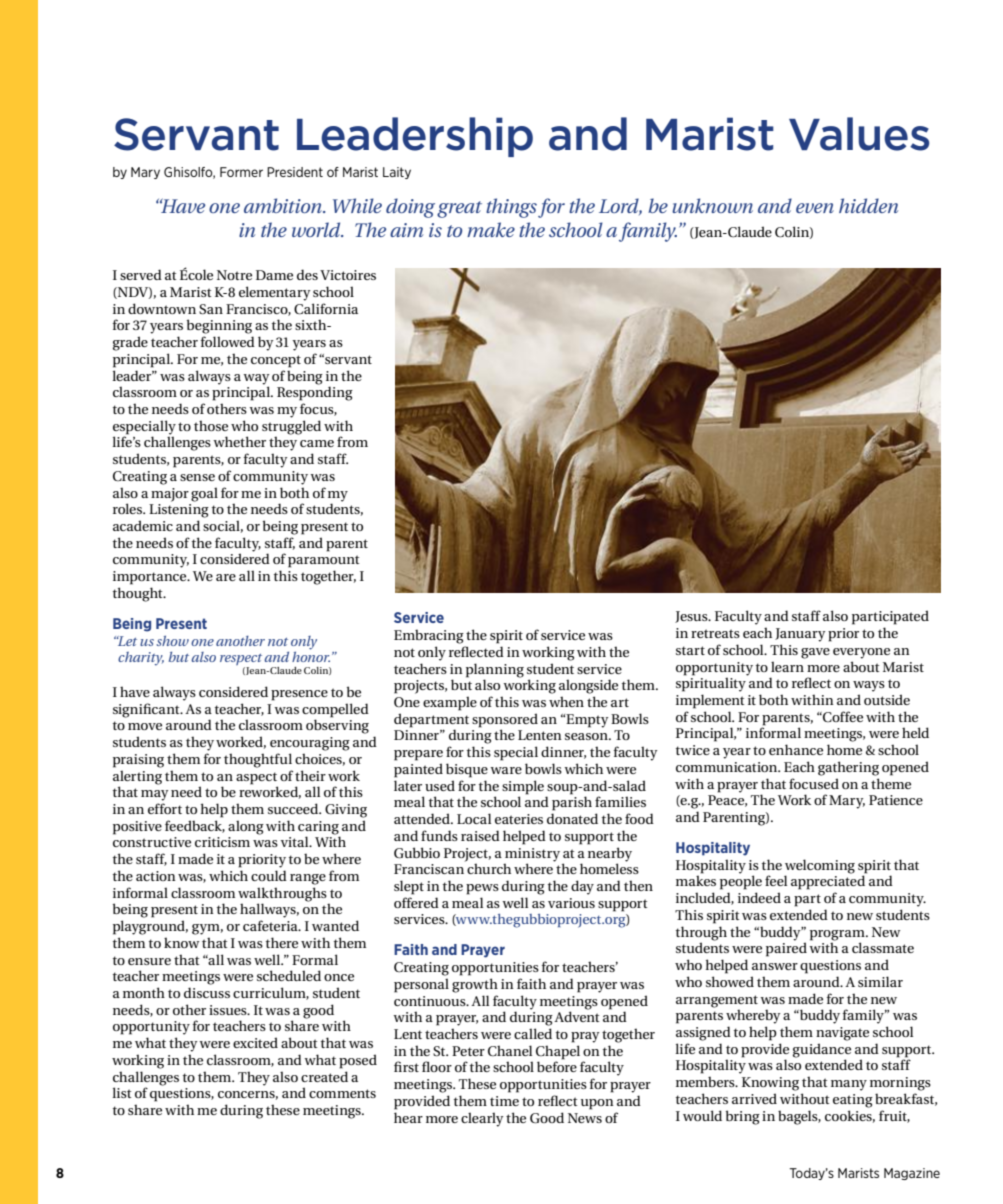  I want to click on comments, so click(342, 1093).
